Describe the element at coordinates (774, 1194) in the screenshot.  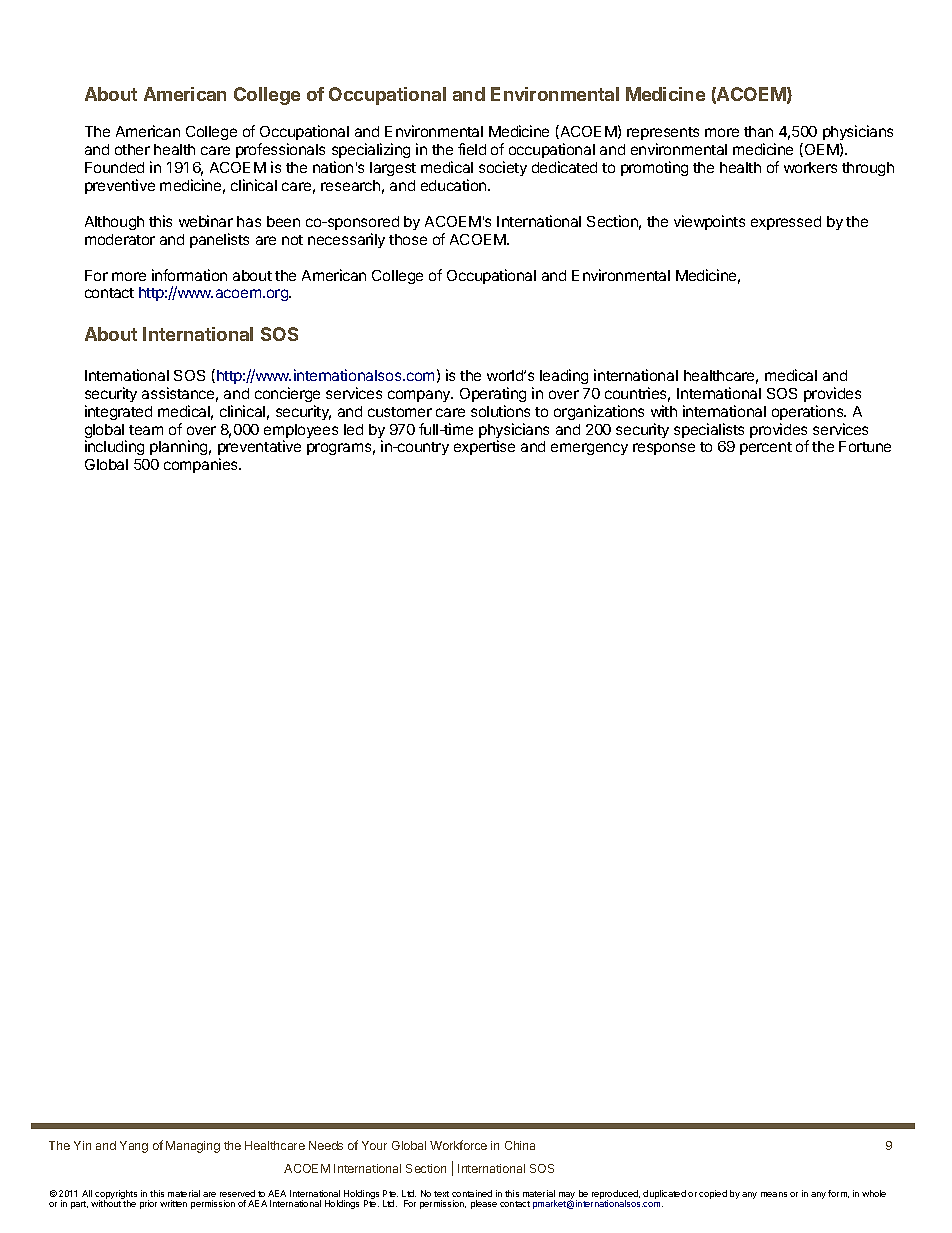
I see `means` at that location.
